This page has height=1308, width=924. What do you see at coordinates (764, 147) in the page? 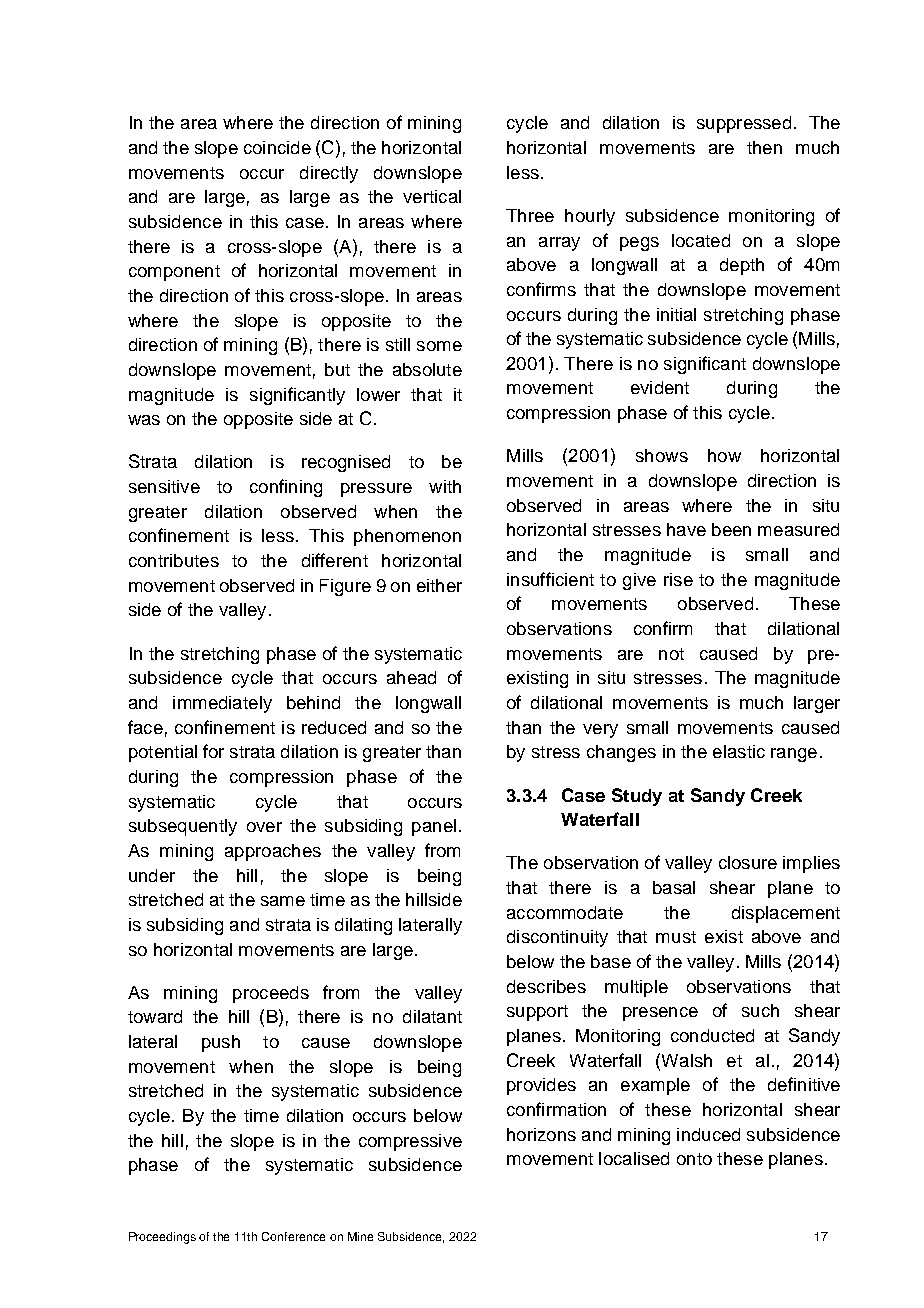
I see `then` at bounding box center [764, 147].
